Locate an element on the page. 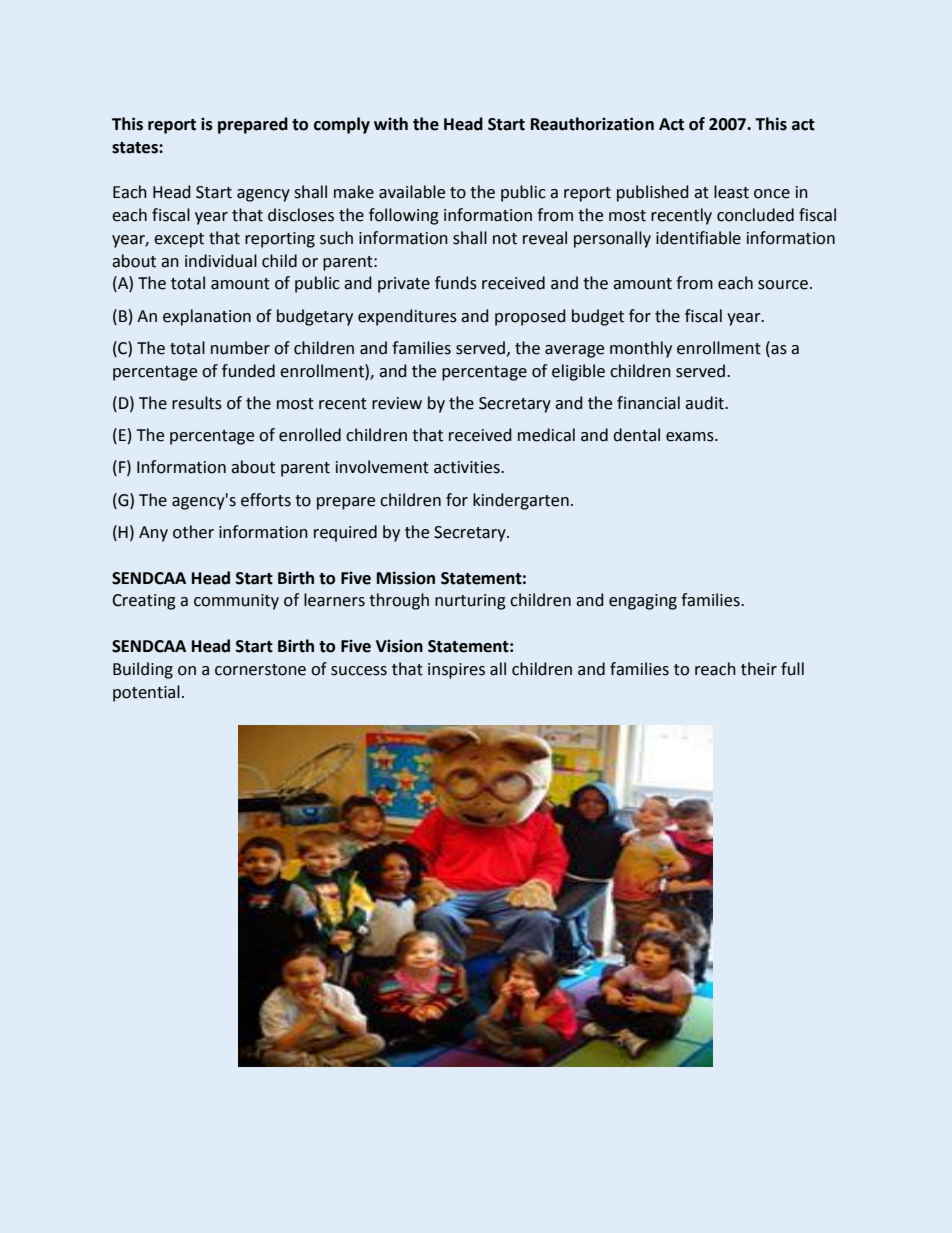 The width and height of the page is (952, 1233). cornerstone is located at coordinates (260, 670).
